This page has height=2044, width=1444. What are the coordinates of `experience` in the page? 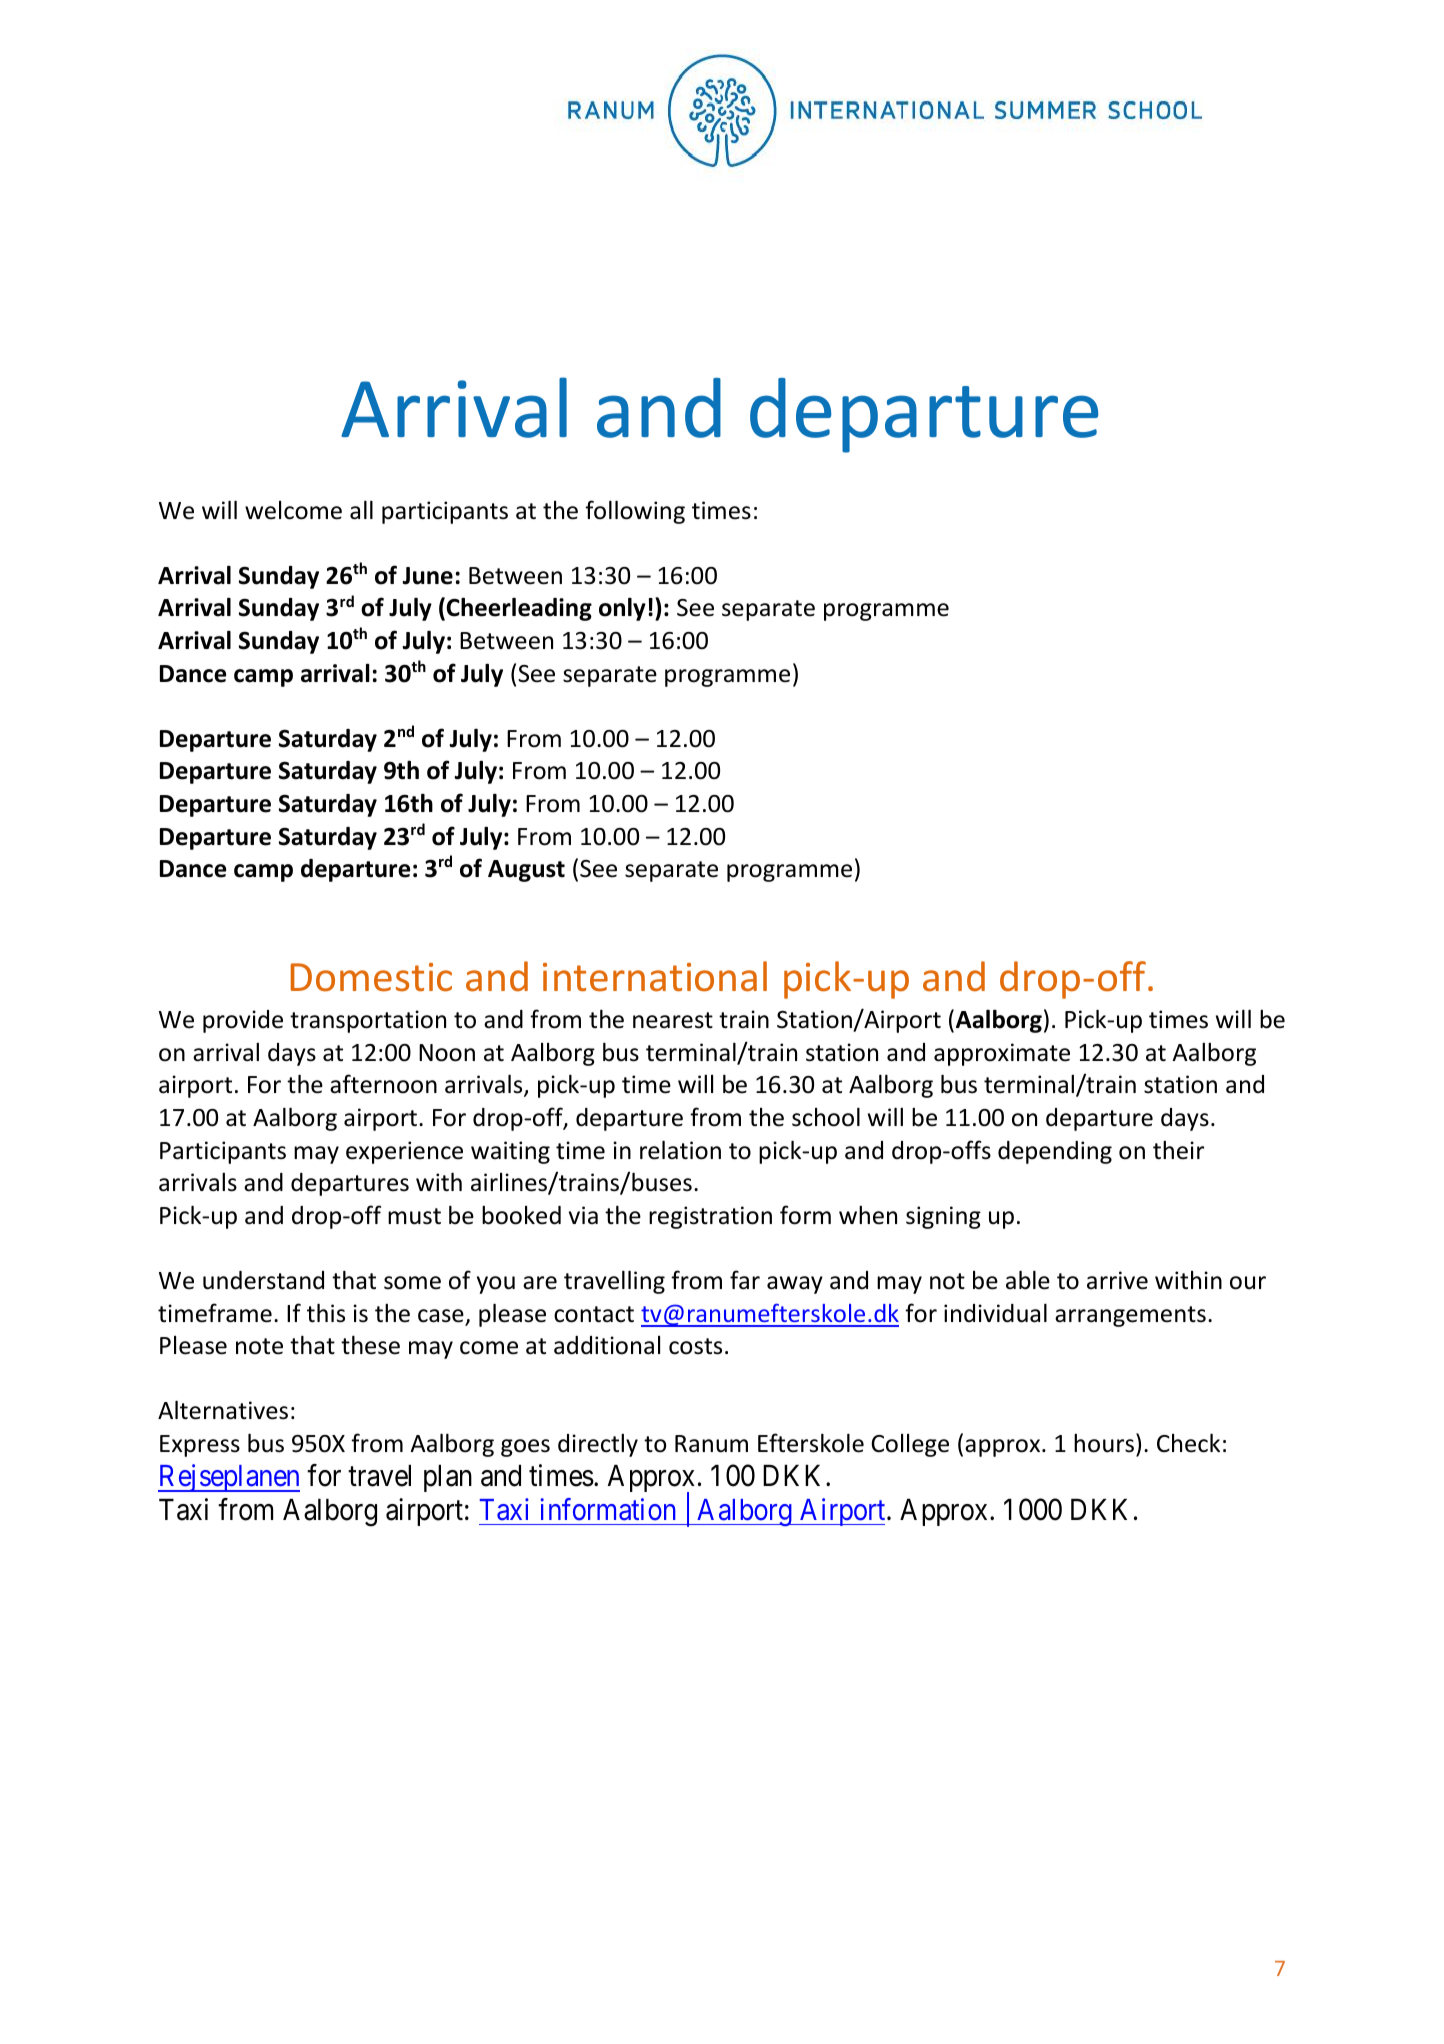 It's located at (404, 1152).
